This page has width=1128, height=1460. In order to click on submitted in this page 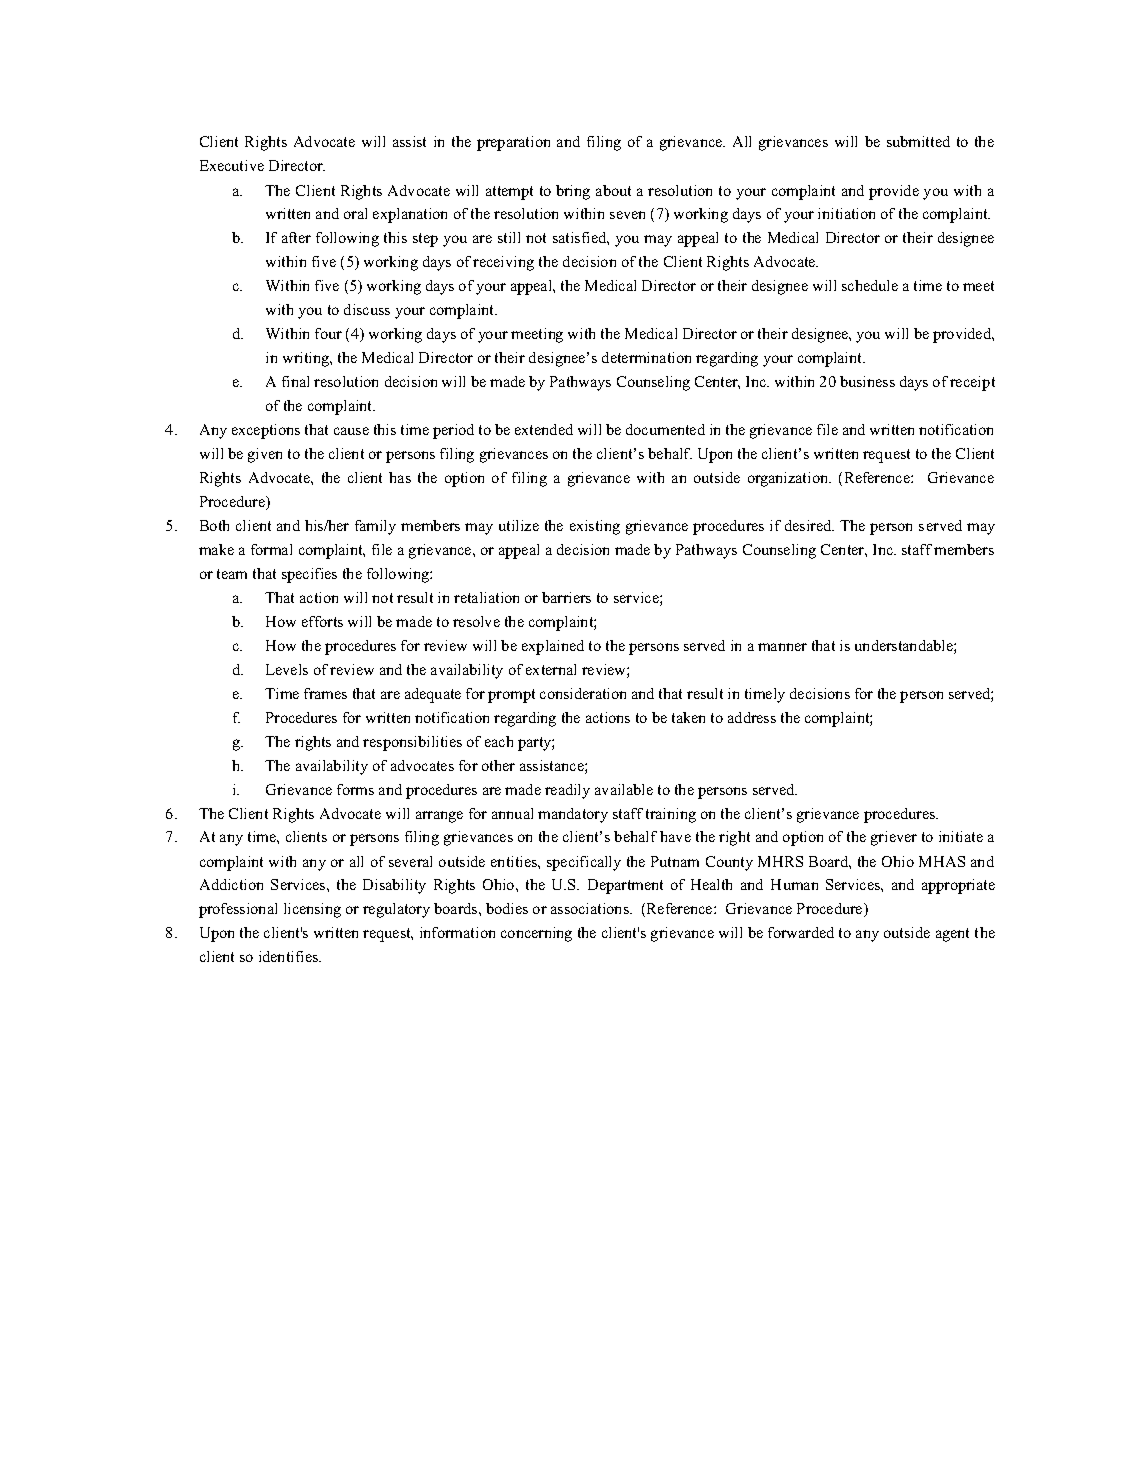, I will do `click(918, 141)`.
